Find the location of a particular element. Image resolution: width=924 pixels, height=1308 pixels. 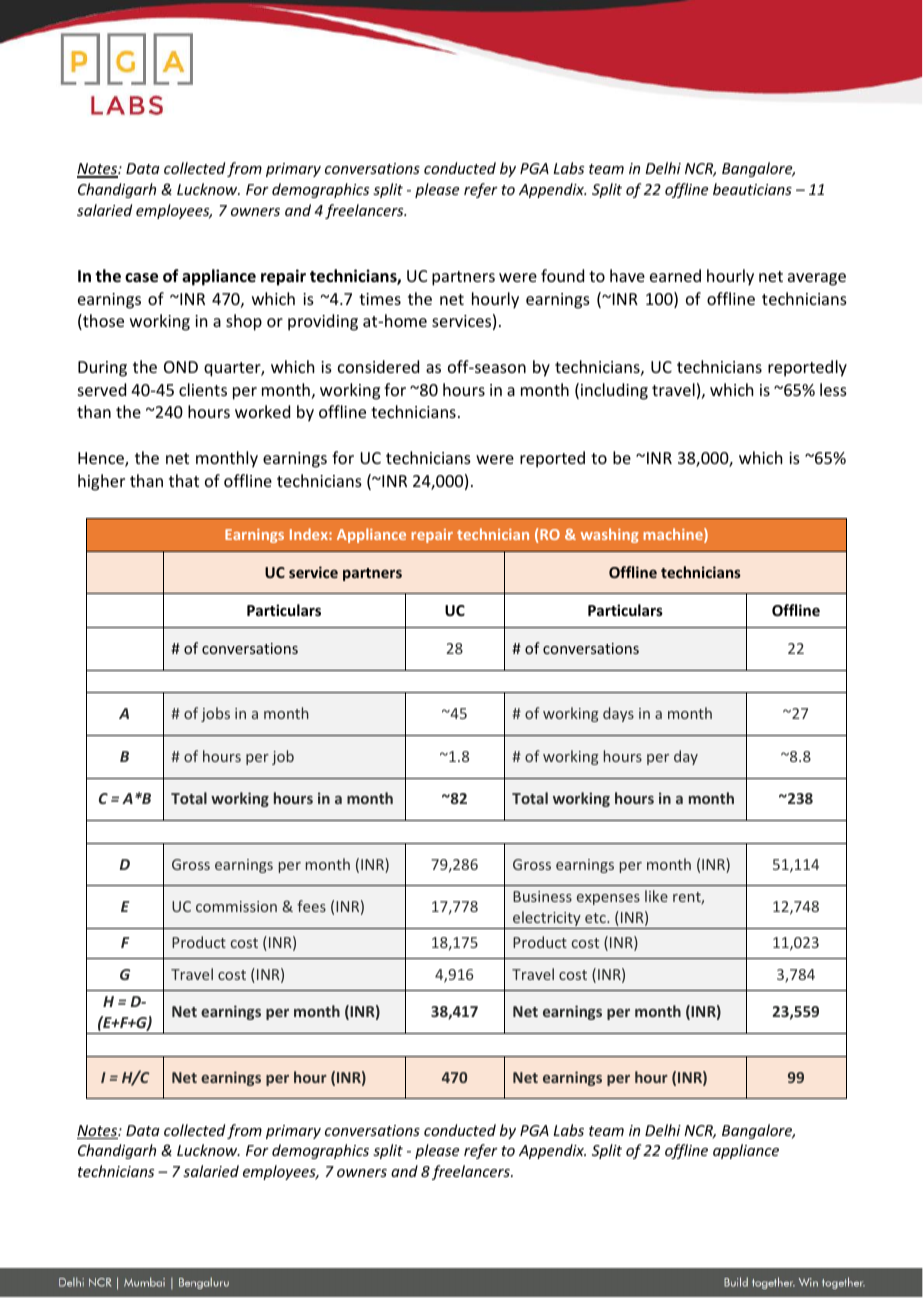

jobs is located at coordinates (215, 714).
